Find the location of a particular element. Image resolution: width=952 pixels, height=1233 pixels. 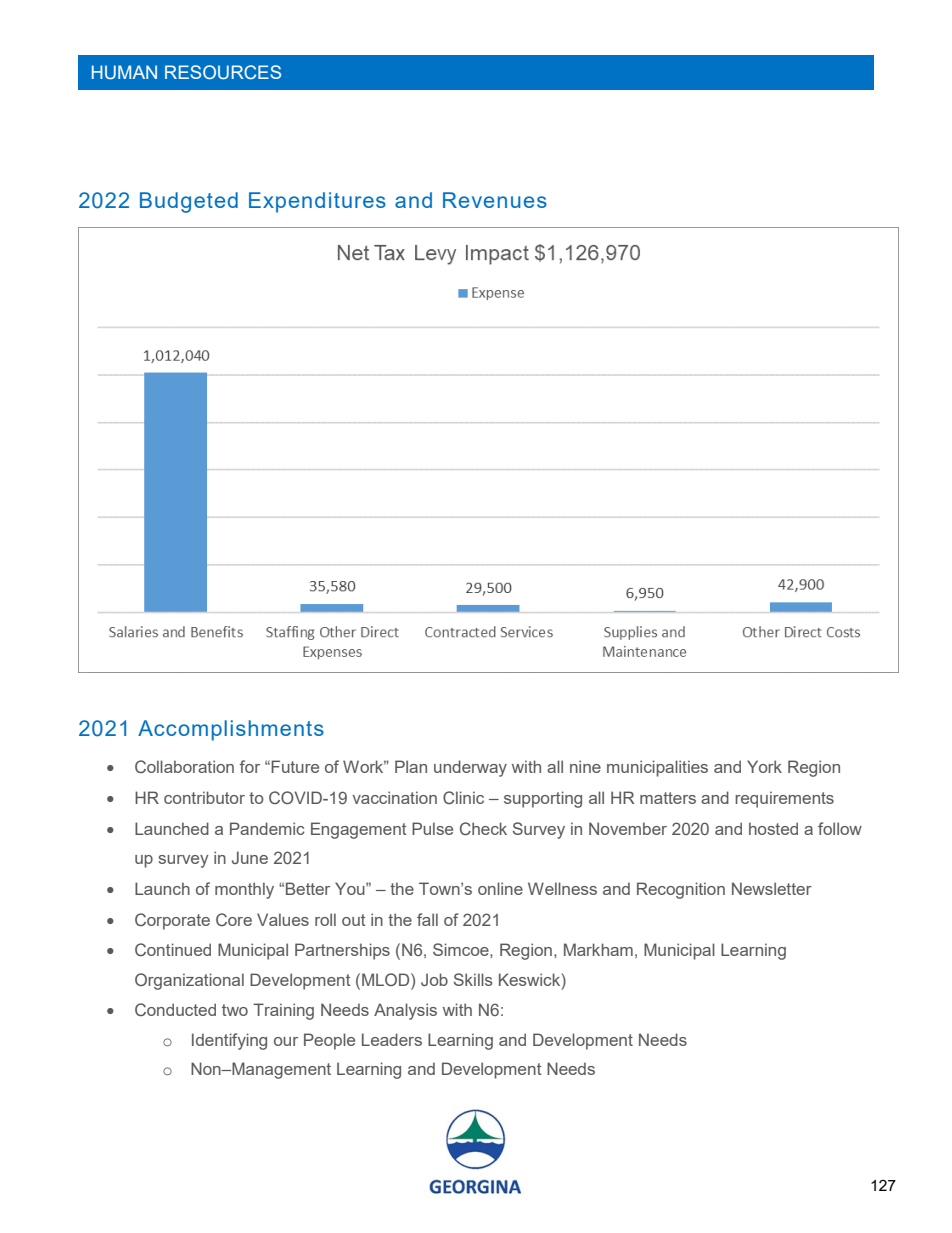

Accomplishments is located at coordinates (231, 730).
